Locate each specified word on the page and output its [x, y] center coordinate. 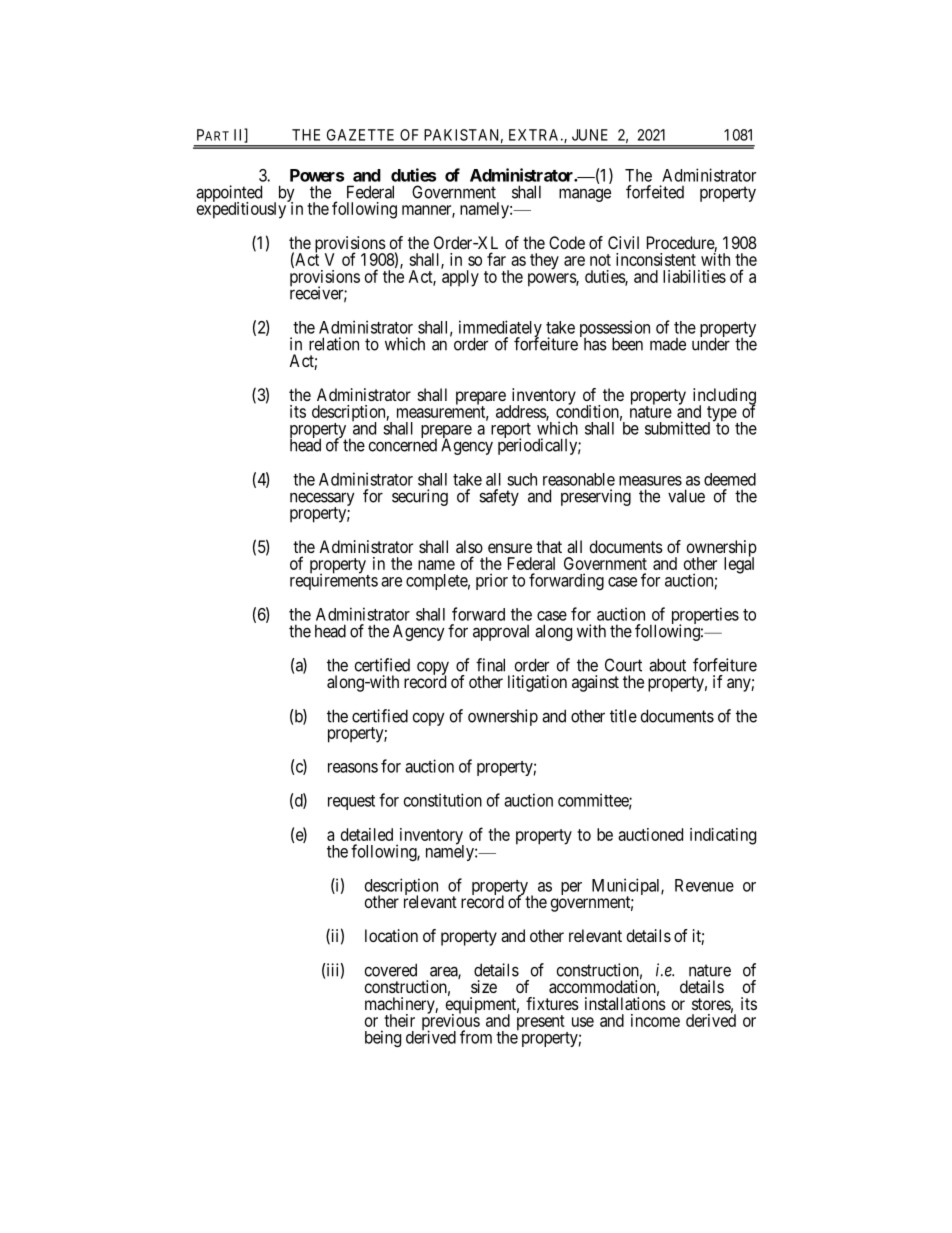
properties [705, 617]
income [655, 1020]
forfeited [655, 192]
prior [492, 581]
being [383, 1038]
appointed [229, 194]
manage [585, 195]
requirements [334, 581]
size [484, 986]
